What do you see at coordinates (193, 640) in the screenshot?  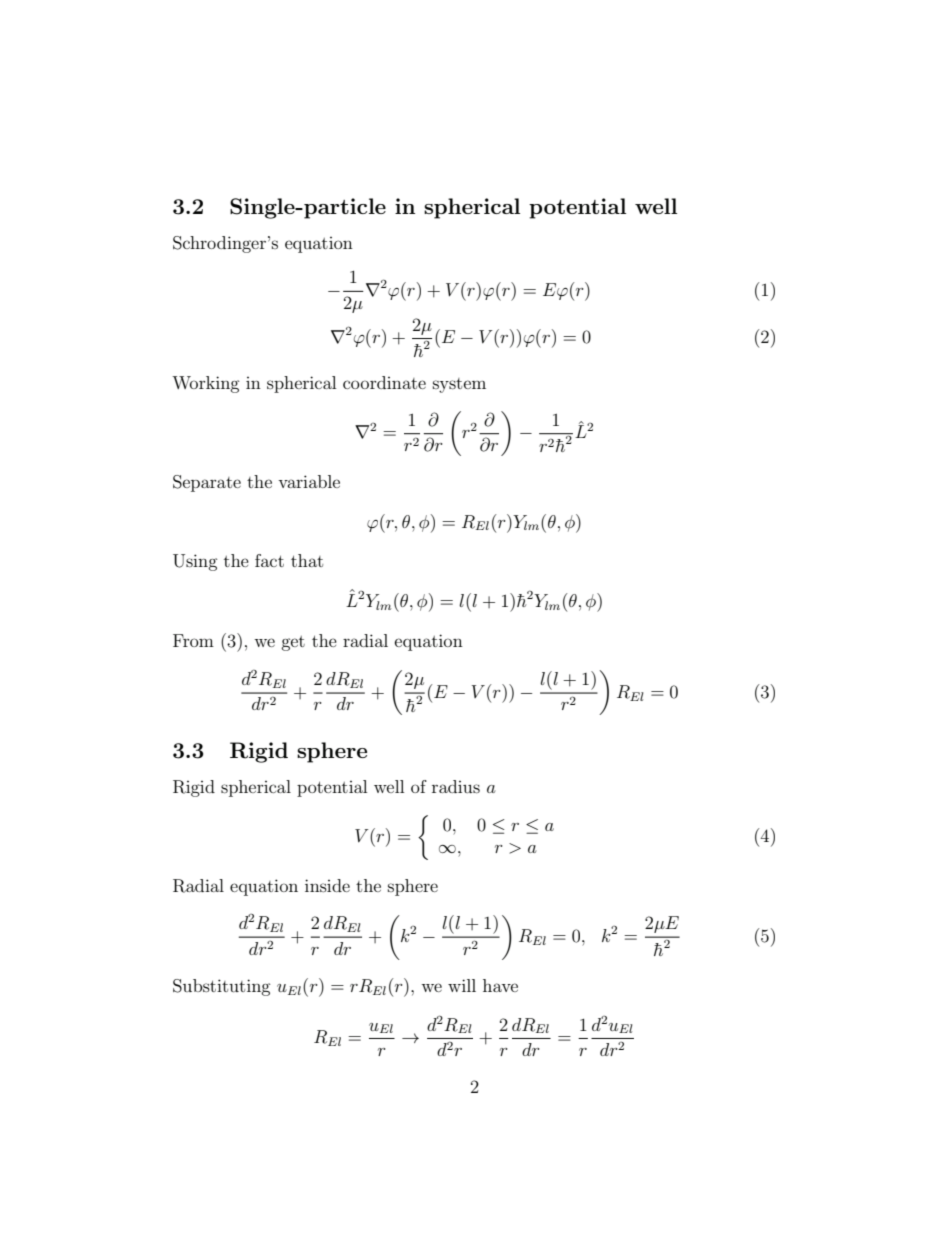 I see `From` at bounding box center [193, 640].
